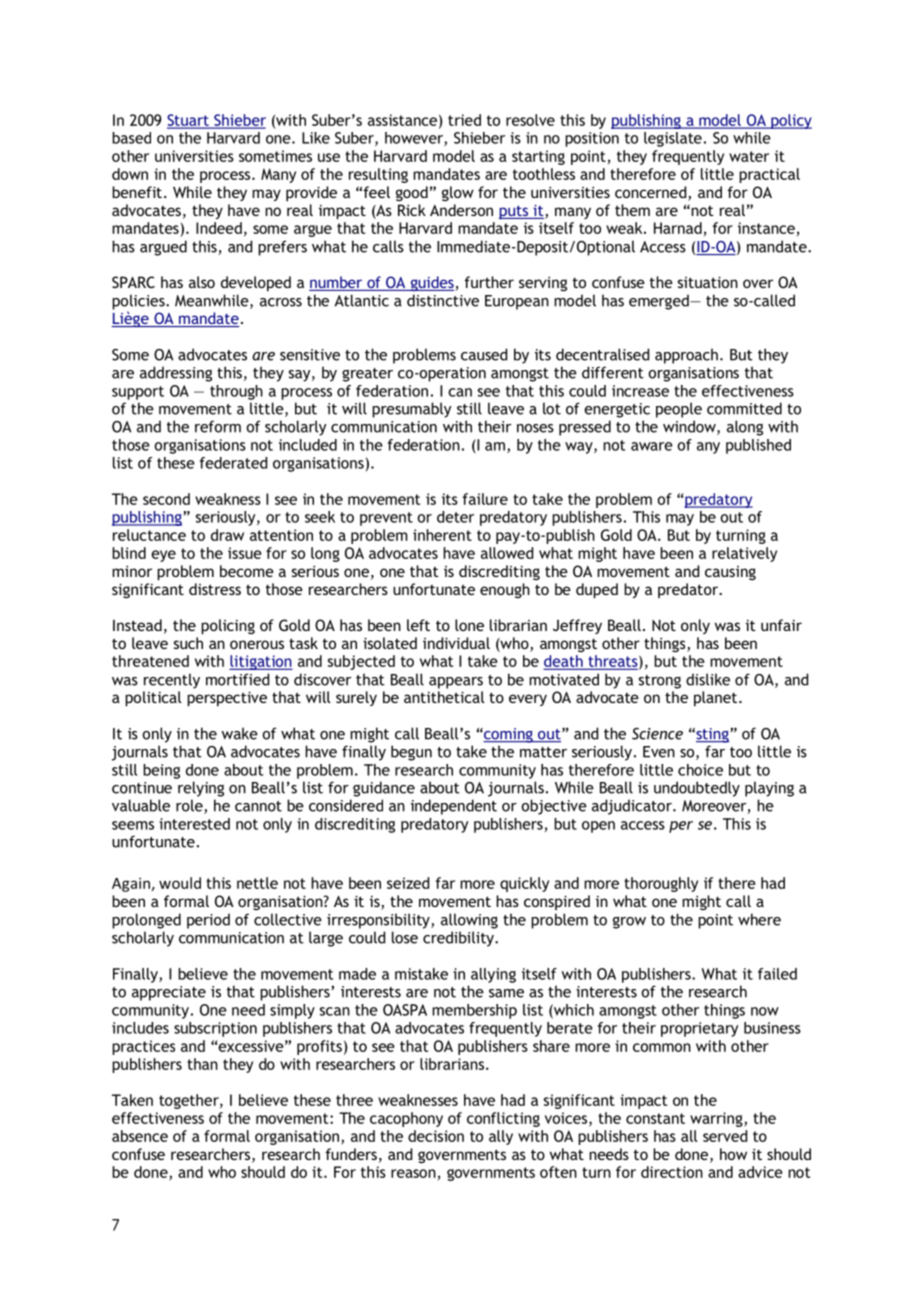 The width and height of the screenshot is (924, 1308). What do you see at coordinates (189, 121) in the screenshot?
I see `Stuart` at bounding box center [189, 121].
